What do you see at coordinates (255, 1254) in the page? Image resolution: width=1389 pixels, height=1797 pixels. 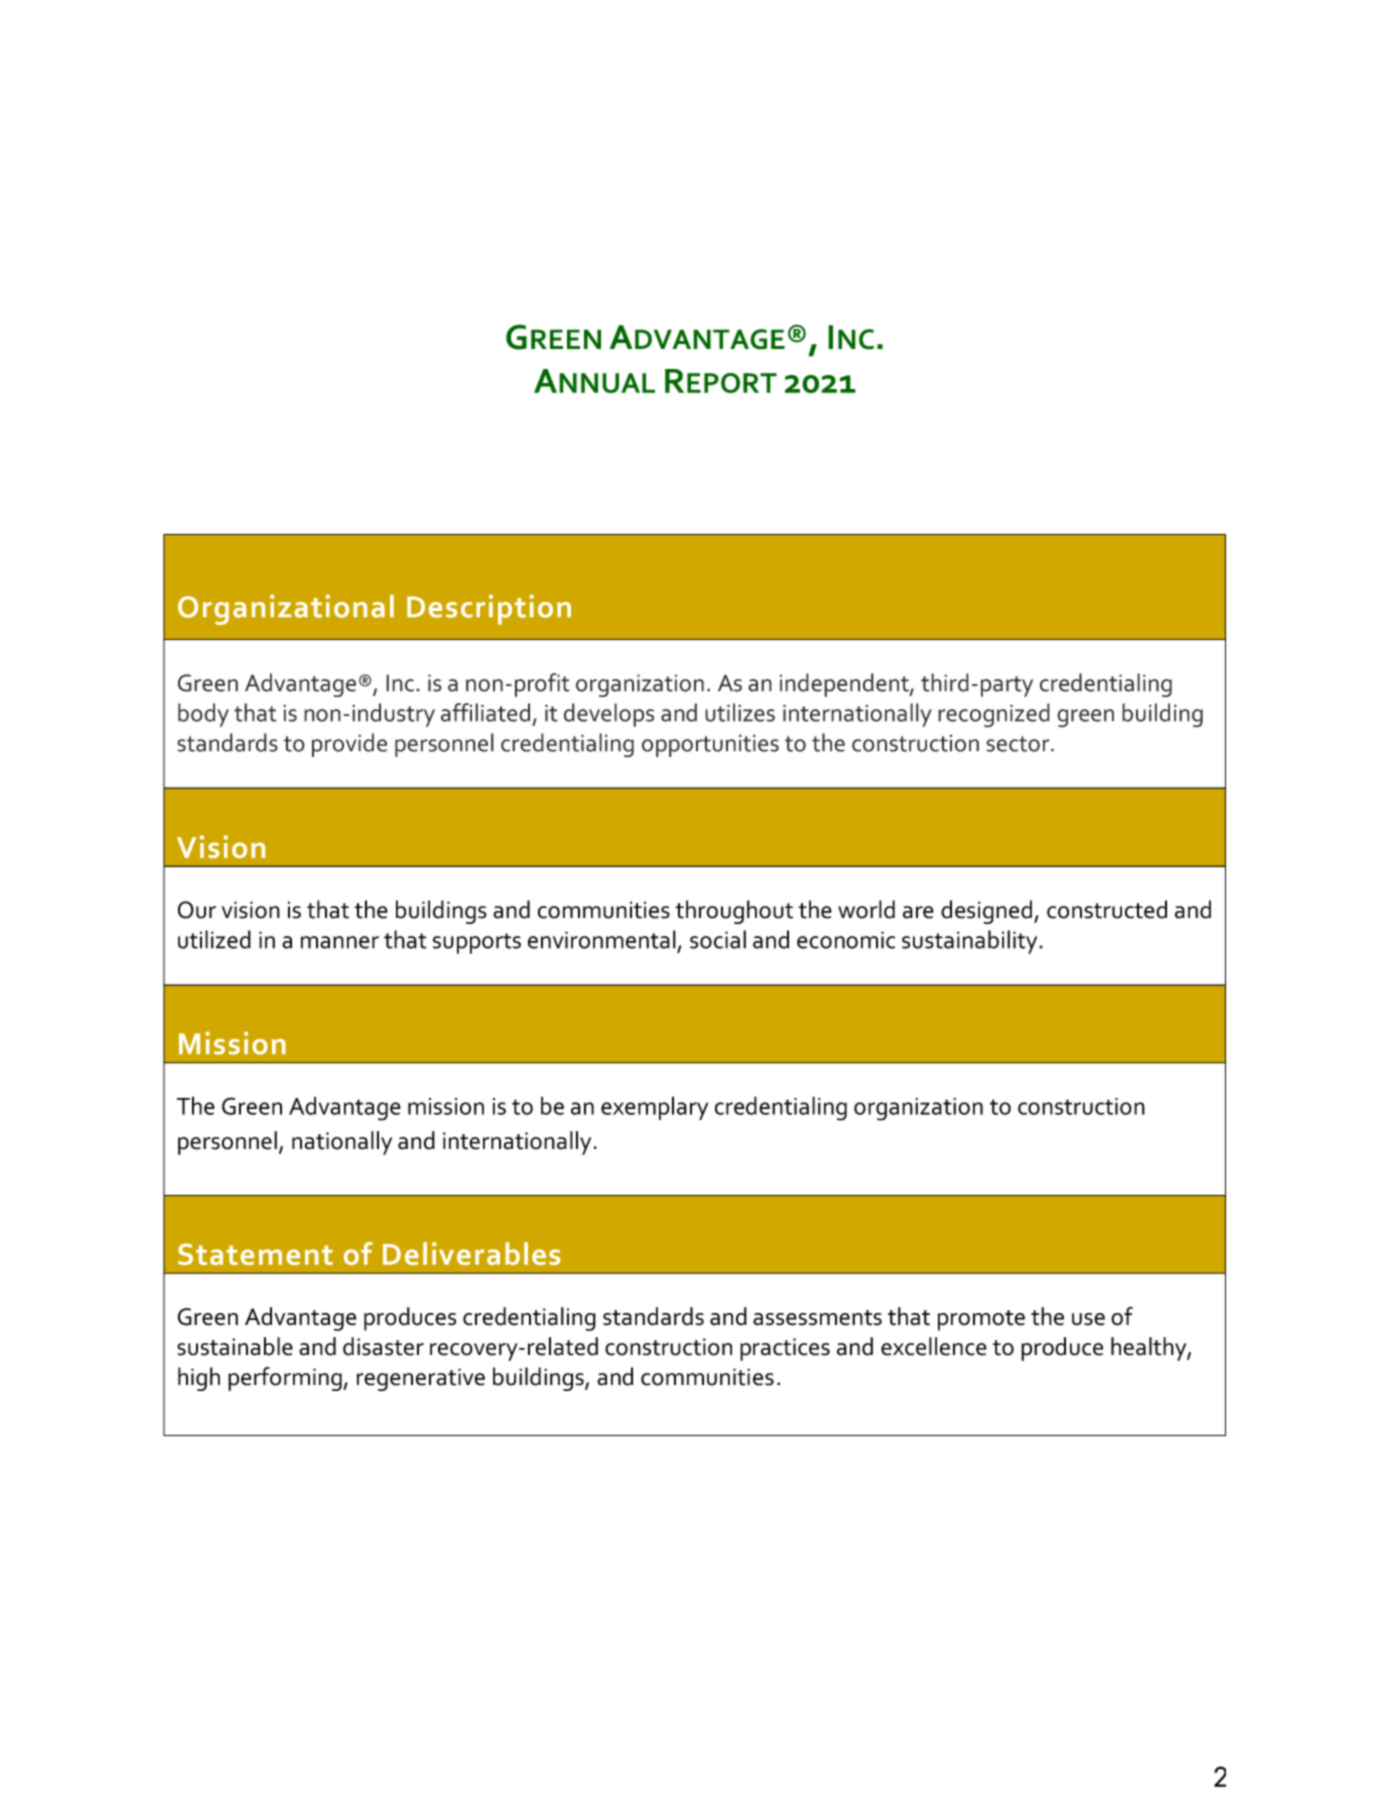 I see `Statement` at bounding box center [255, 1254].
